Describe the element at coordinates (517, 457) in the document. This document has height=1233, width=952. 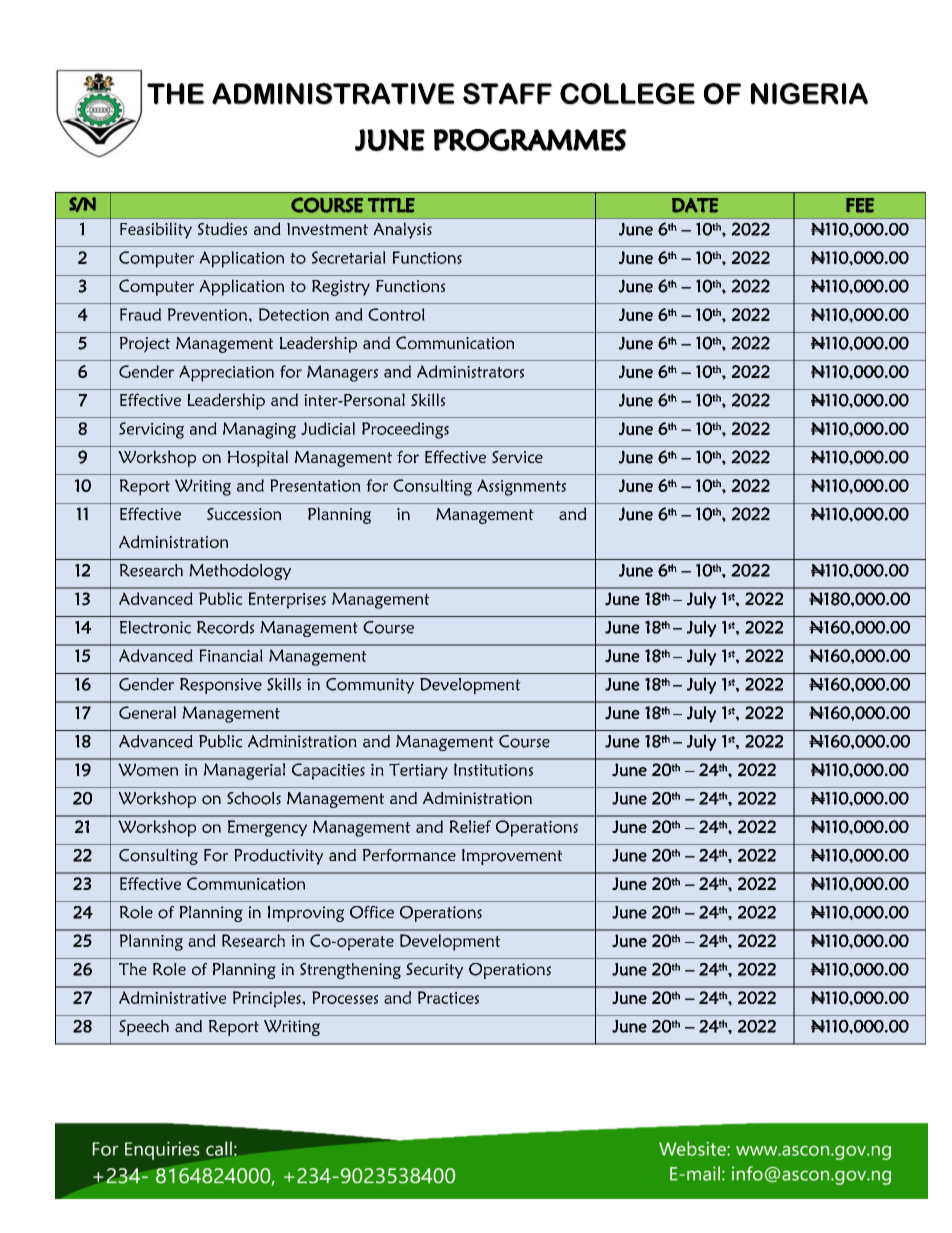
I see `Service` at that location.
